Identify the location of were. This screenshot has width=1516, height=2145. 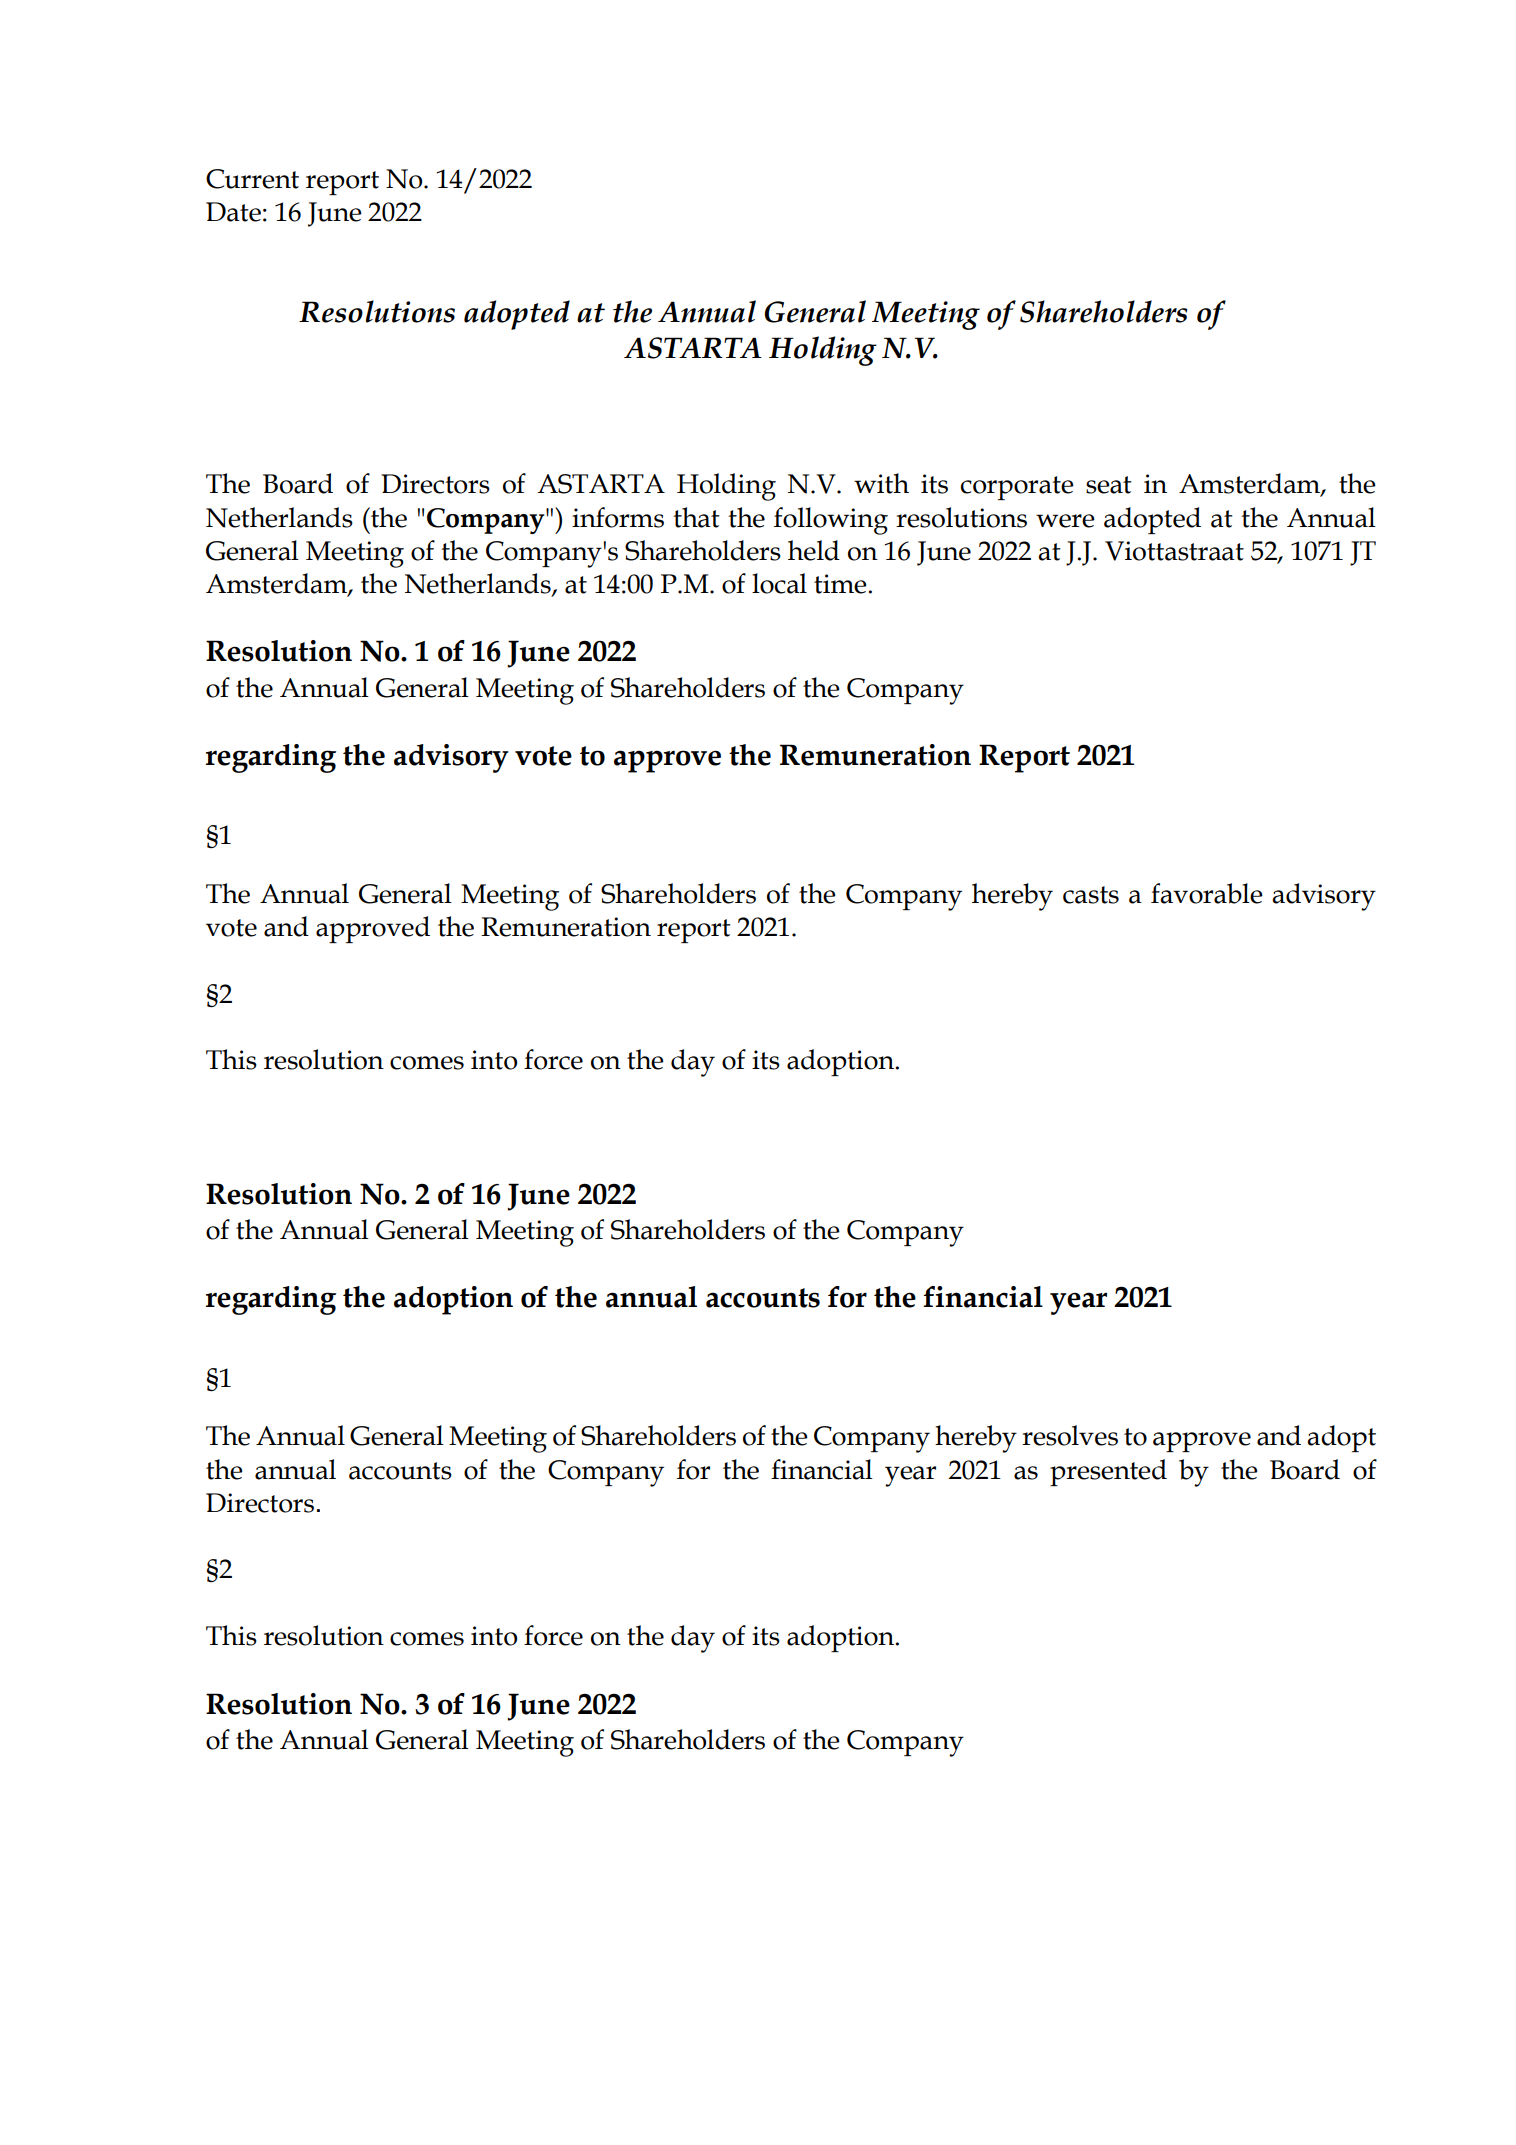
(1065, 521).
